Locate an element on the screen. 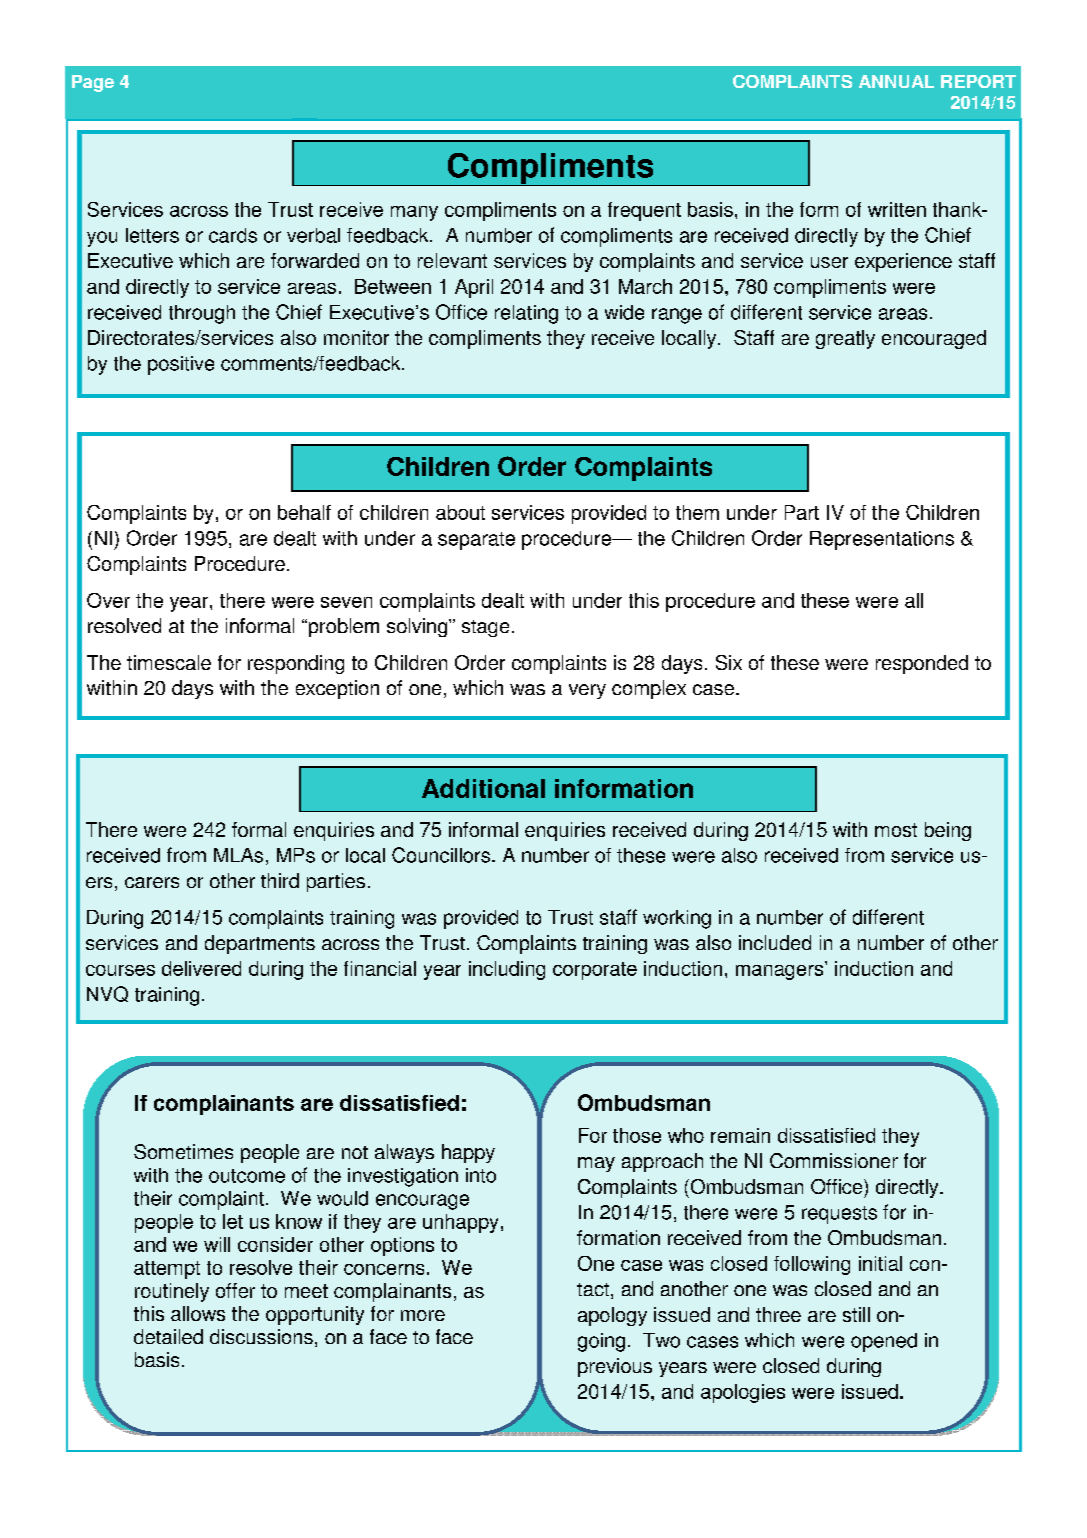 Image resolution: width=1087 pixels, height=1538 pixels. frequent is located at coordinates (644, 211).
